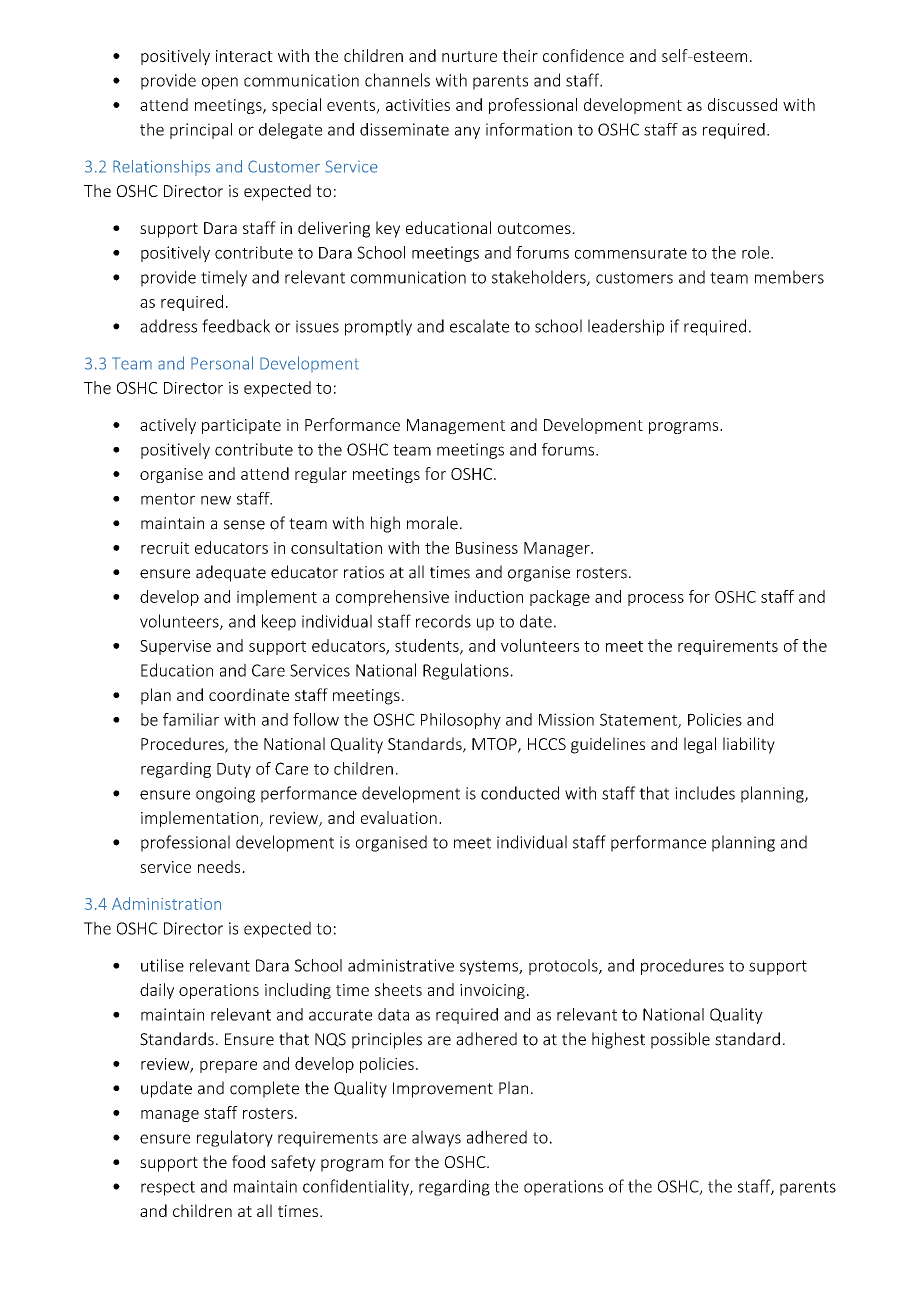 This image has width=924, height=1308. Describe the element at coordinates (436, 1138) in the image. I see `always` at that location.
